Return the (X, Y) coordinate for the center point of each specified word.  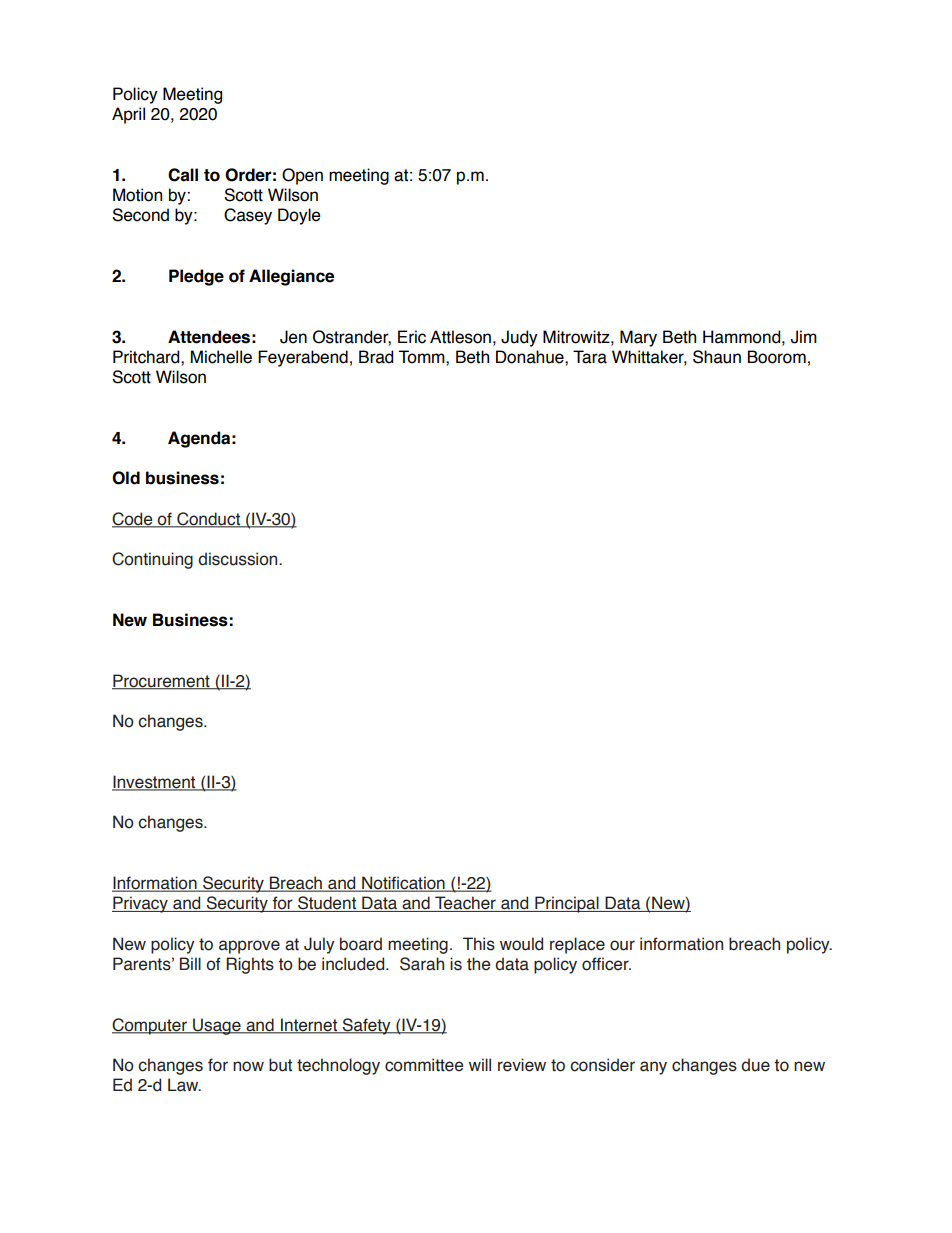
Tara (590, 357)
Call (183, 175)
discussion (239, 559)
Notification (403, 884)
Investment (155, 783)
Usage (217, 1026)
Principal (567, 904)
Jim (804, 337)
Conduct (208, 519)
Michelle (221, 357)
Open (302, 176)
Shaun (717, 357)
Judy (519, 338)
